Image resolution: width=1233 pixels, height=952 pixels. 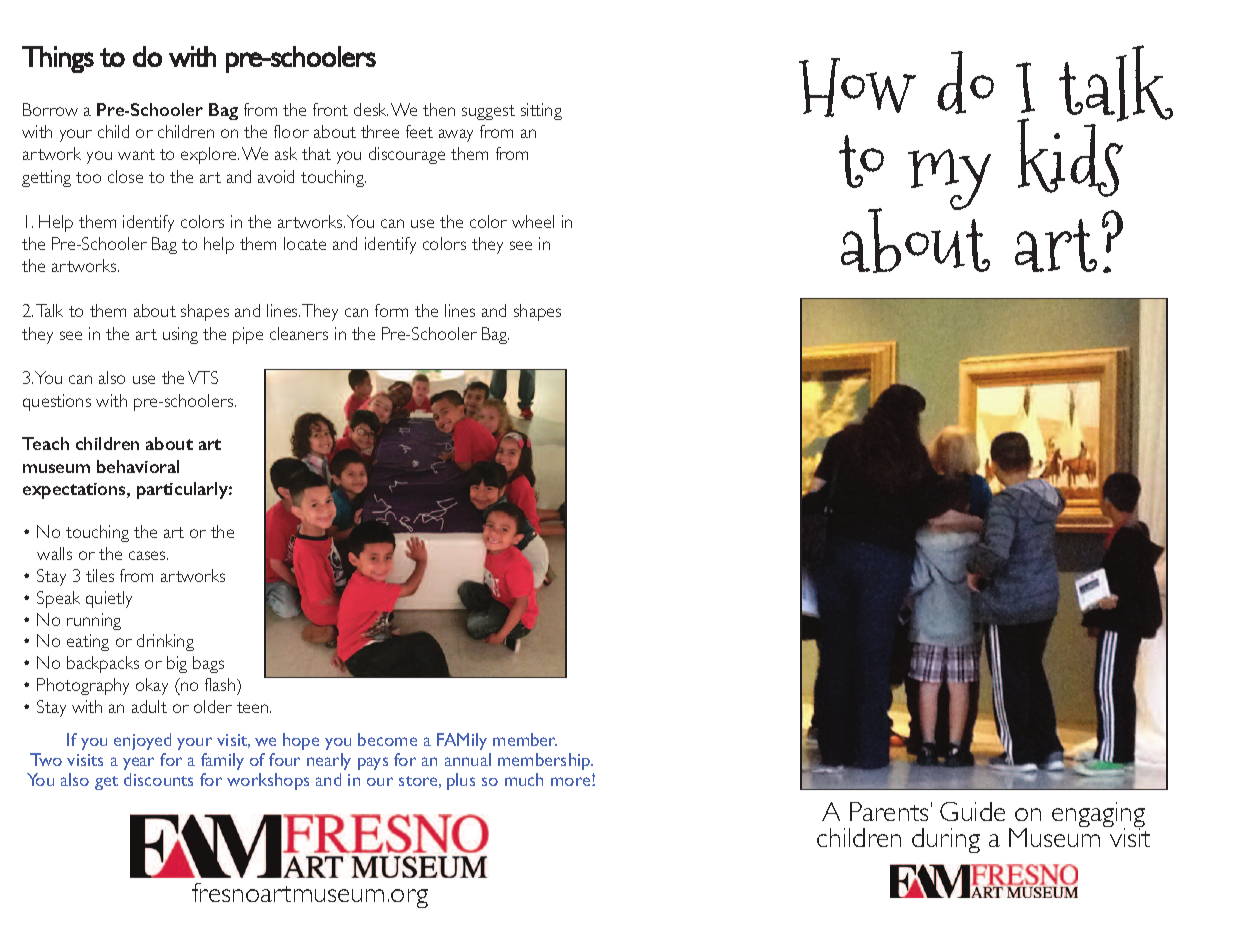 What do you see at coordinates (391, 310) in the screenshot?
I see `form` at bounding box center [391, 310].
